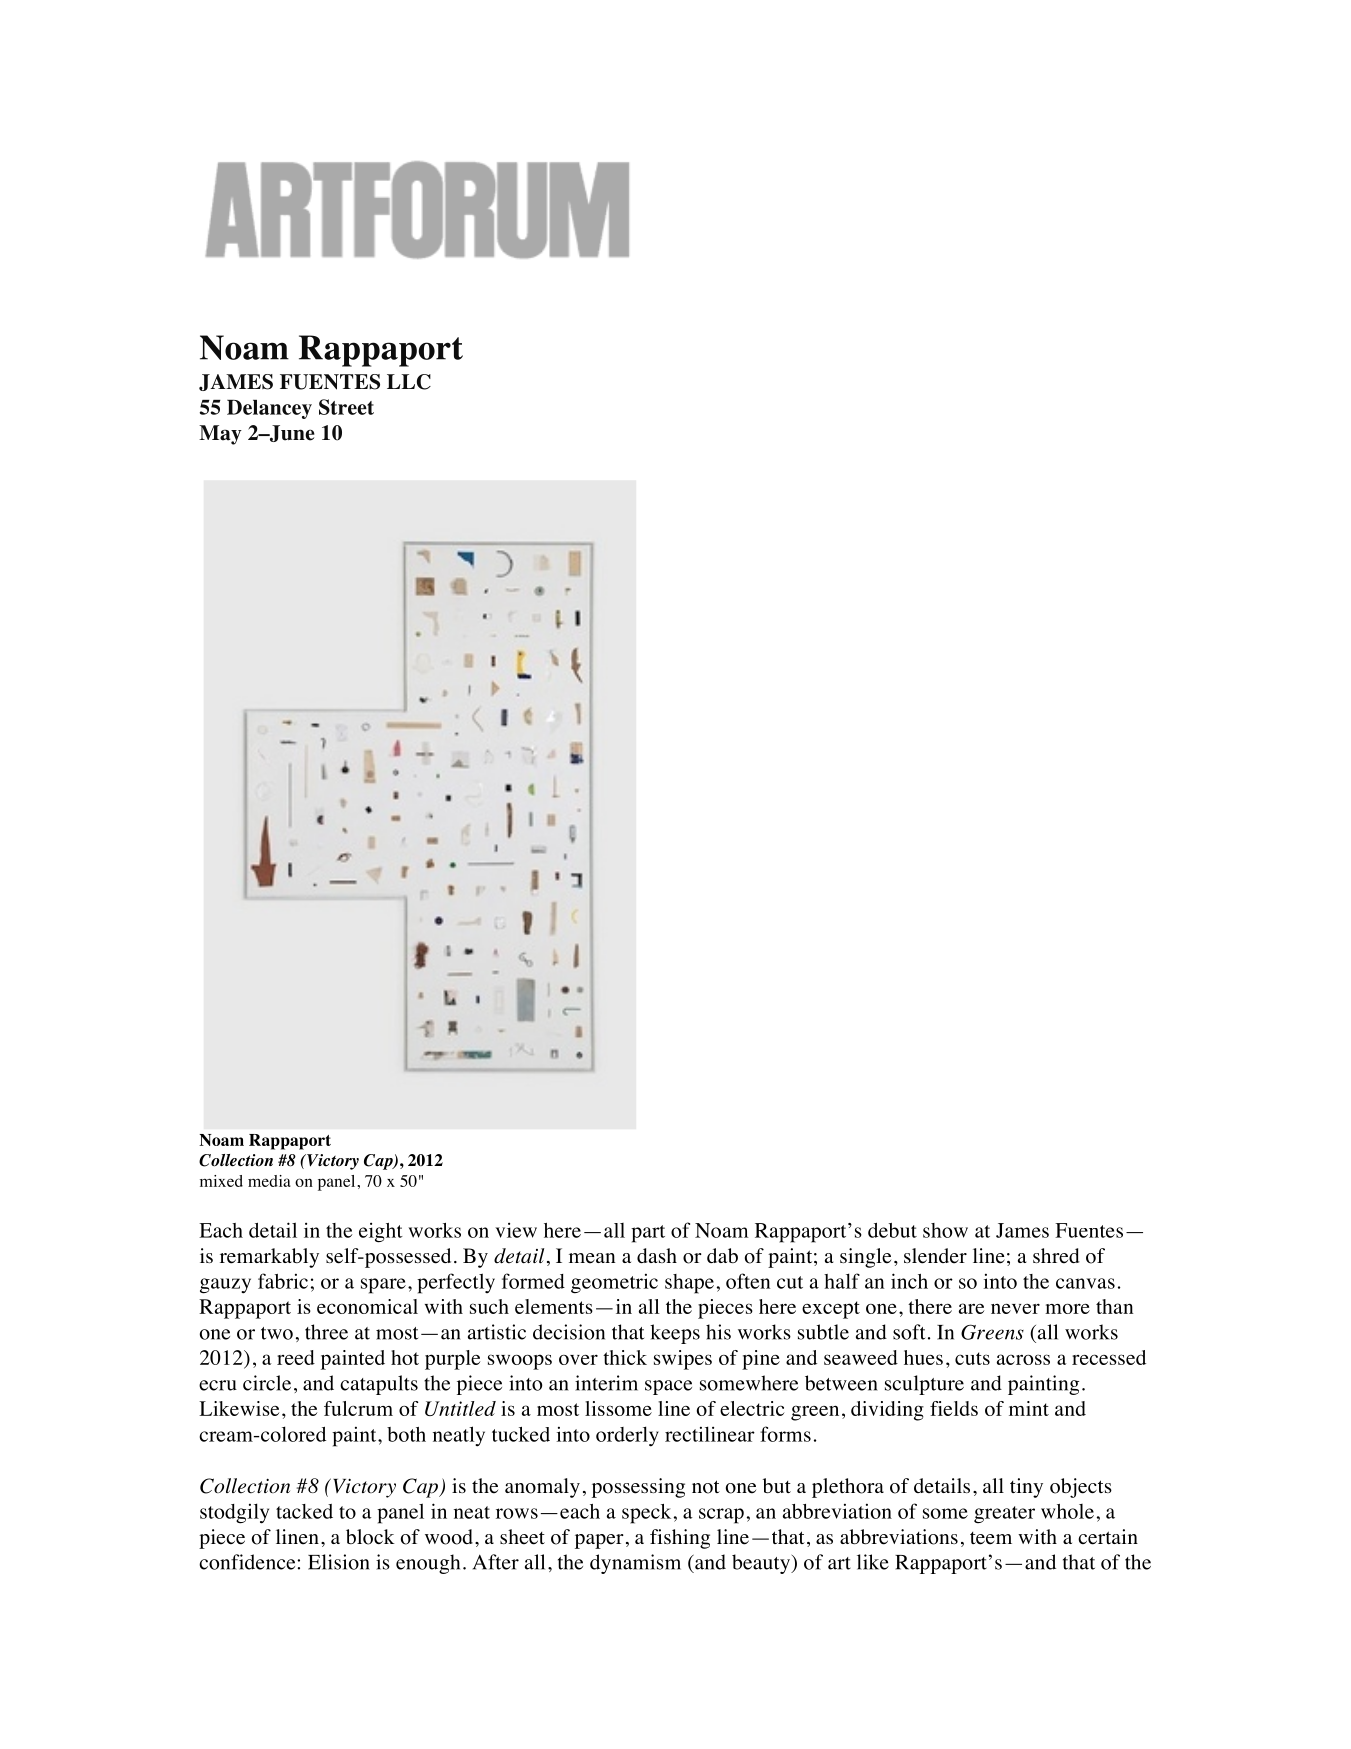 Image resolution: width=1351 pixels, height=1749 pixels. I want to click on media, so click(269, 1181).
